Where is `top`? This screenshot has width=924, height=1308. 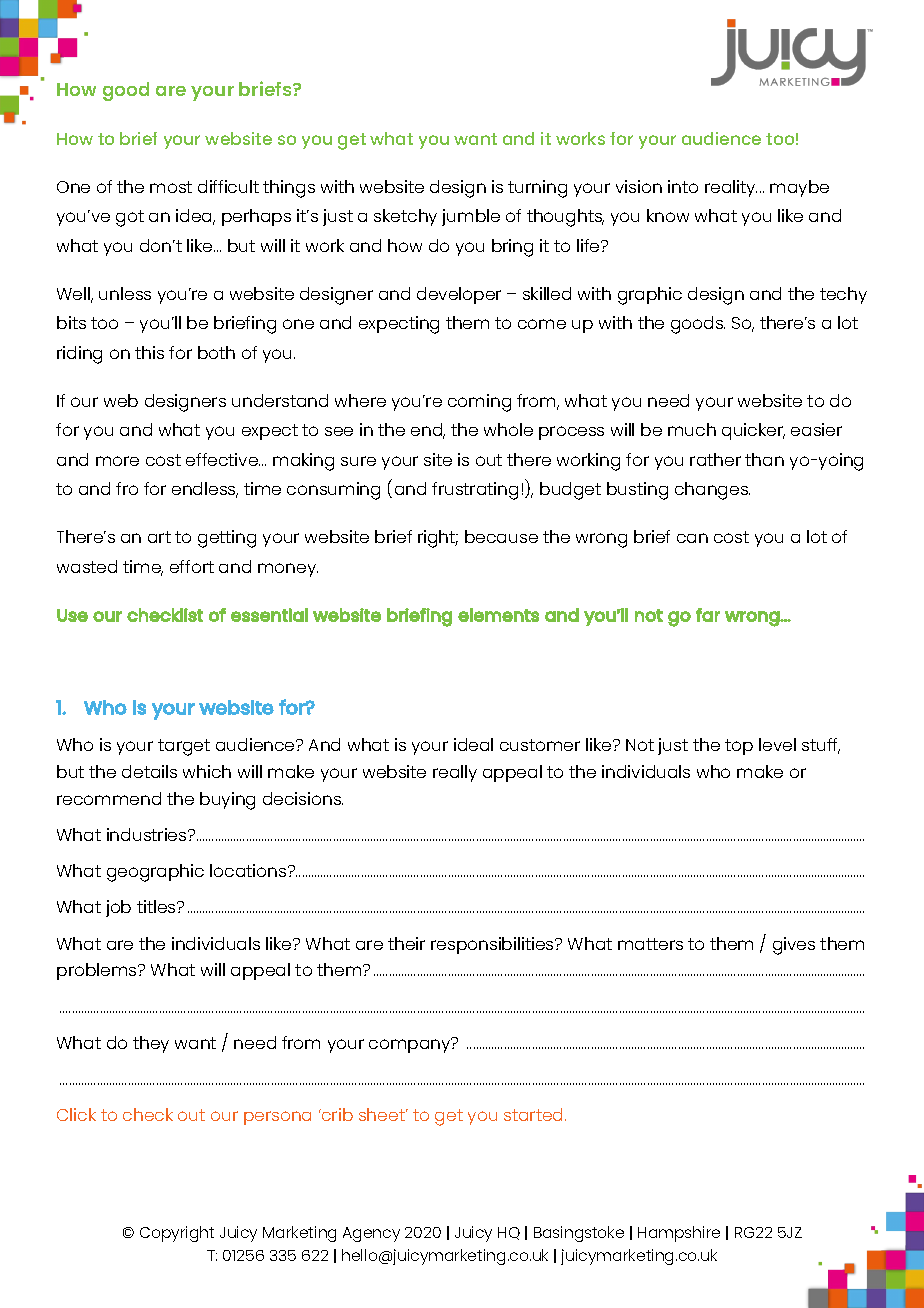 top is located at coordinates (739, 747).
